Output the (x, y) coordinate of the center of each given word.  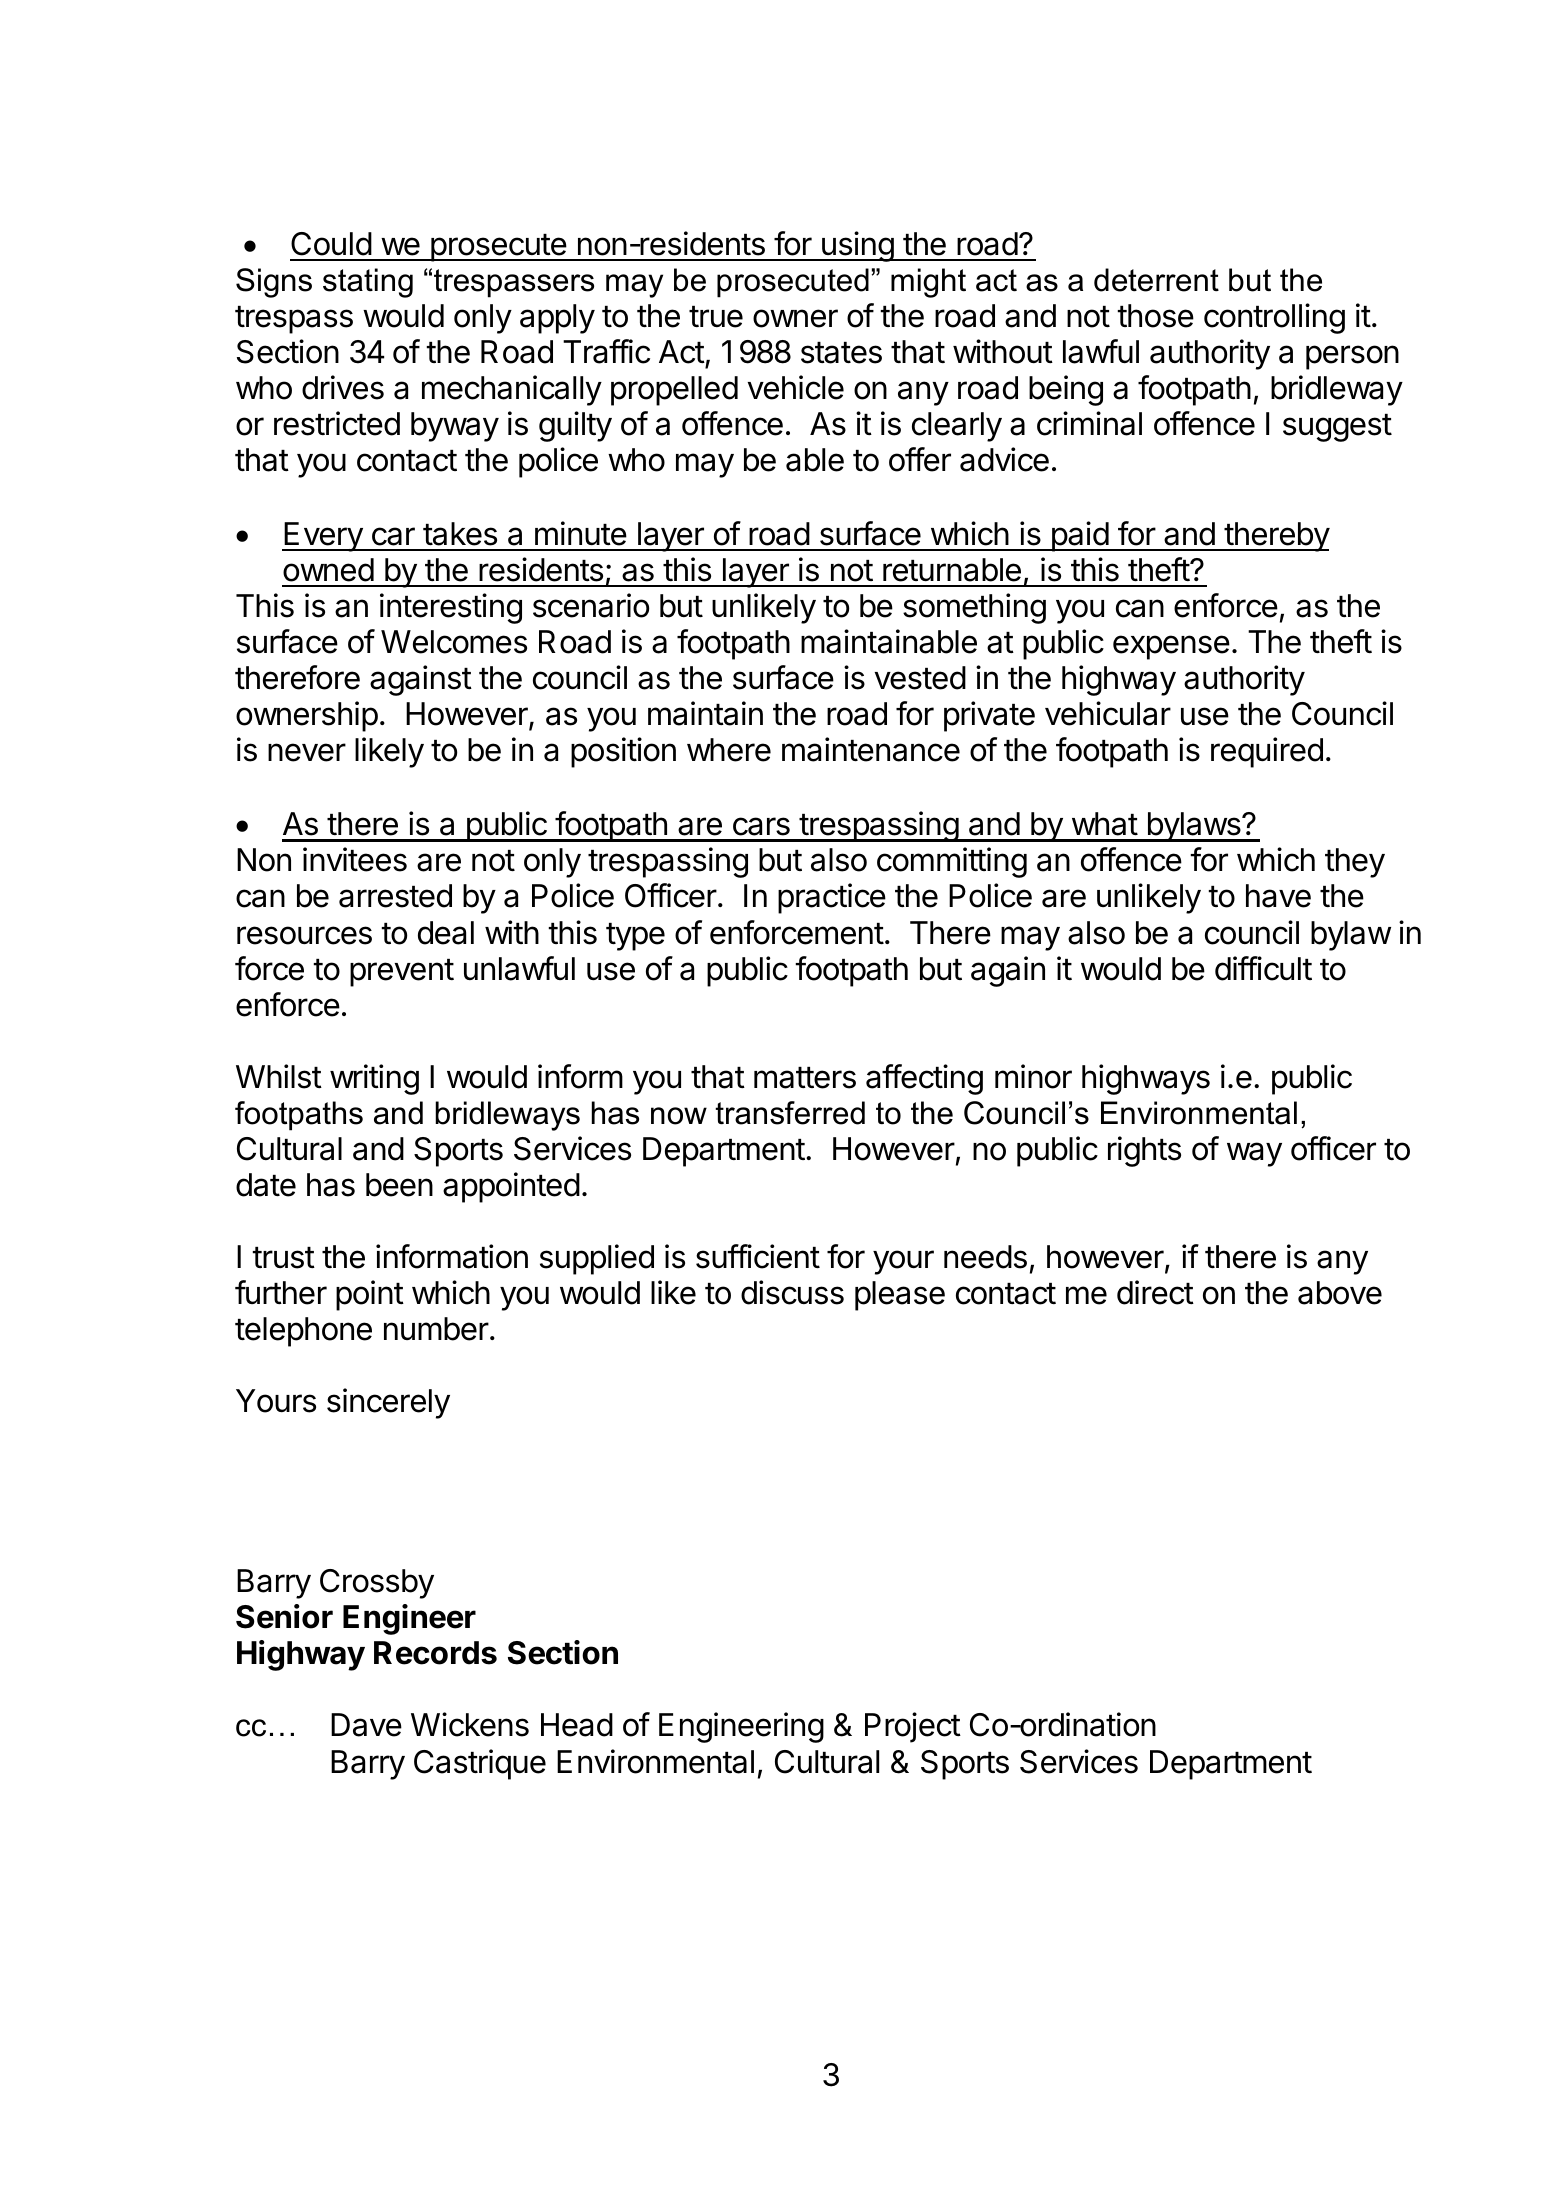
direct (1155, 1292)
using (857, 246)
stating (368, 283)
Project (913, 1727)
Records (435, 1653)
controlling (1274, 318)
